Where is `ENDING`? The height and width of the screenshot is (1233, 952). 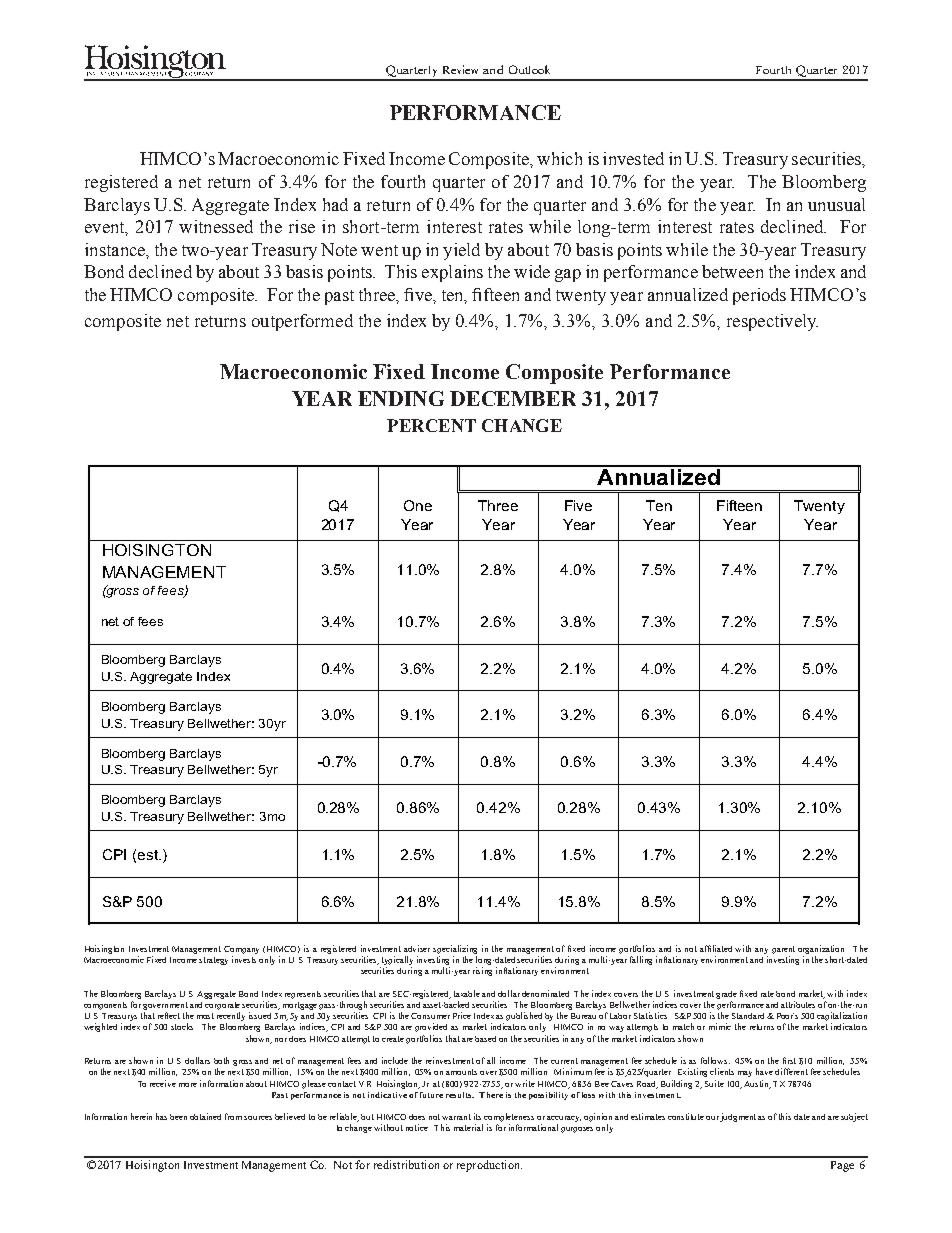 ENDING is located at coordinates (401, 398).
